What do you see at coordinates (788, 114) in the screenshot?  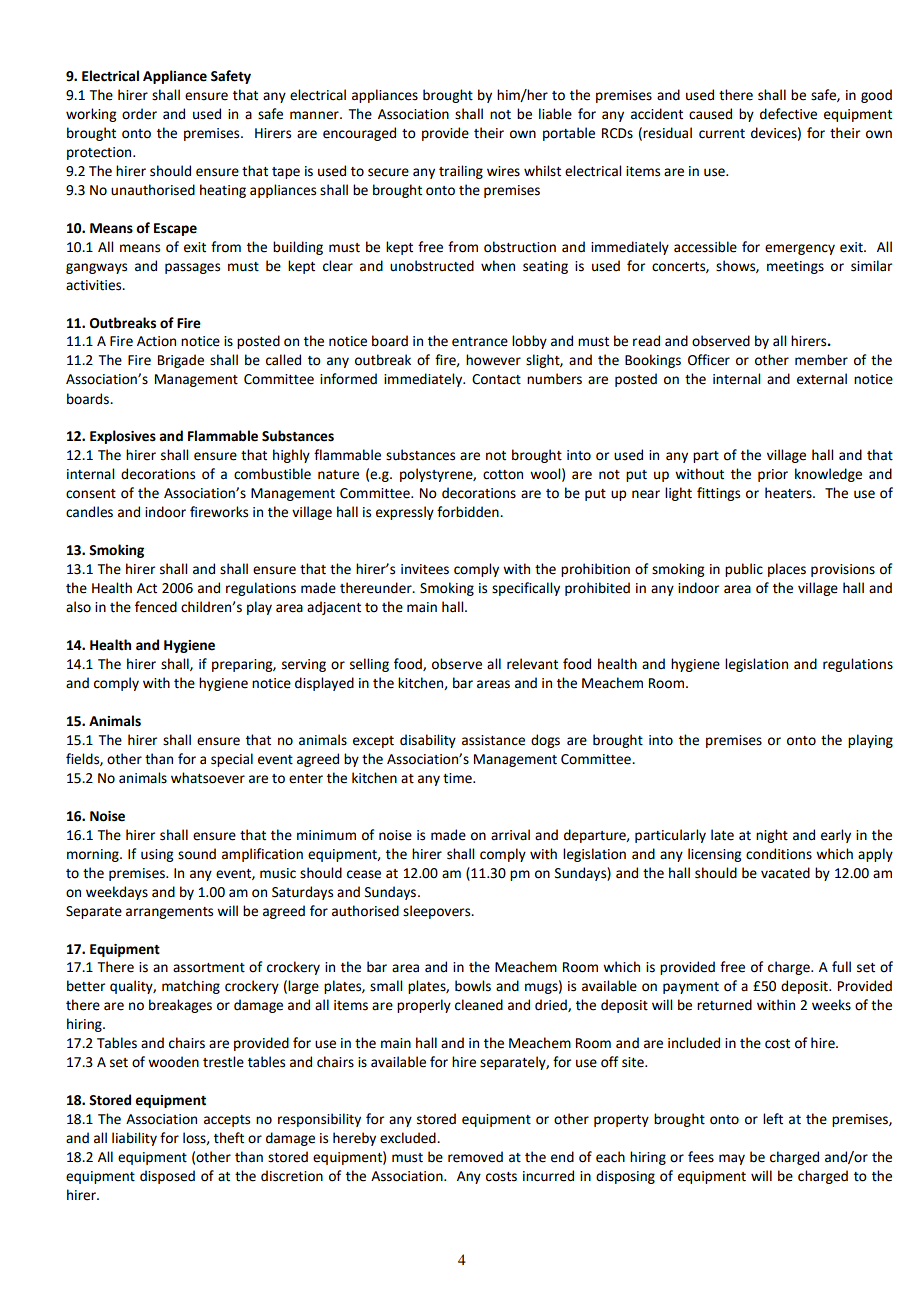 I see `defective` at bounding box center [788, 114].
